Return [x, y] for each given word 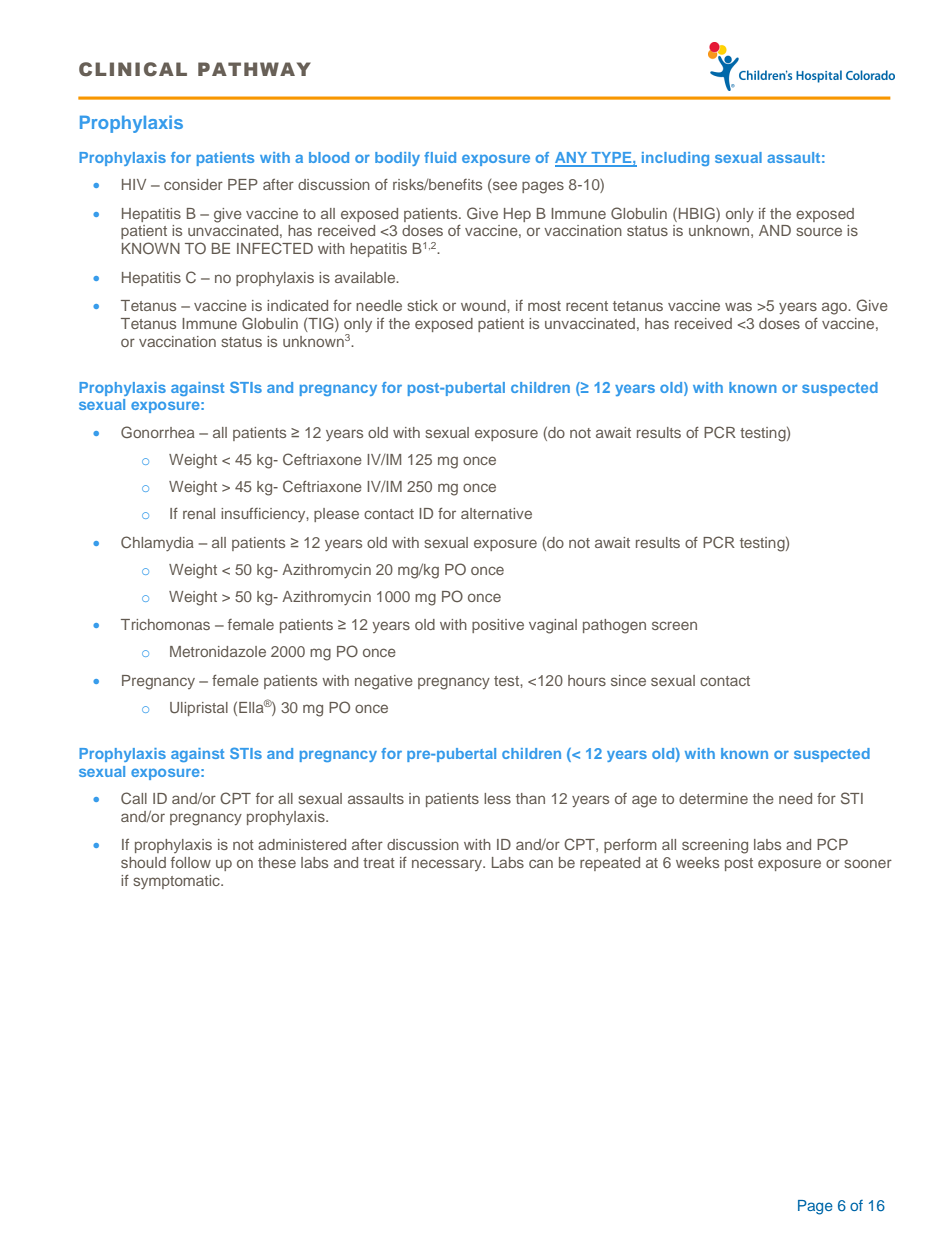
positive [498, 626]
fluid [440, 157]
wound [484, 305]
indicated [297, 305]
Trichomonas [165, 624]
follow [191, 862]
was [738, 306]
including [675, 159]
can [541, 863]
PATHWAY [254, 69]
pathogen [614, 626]
